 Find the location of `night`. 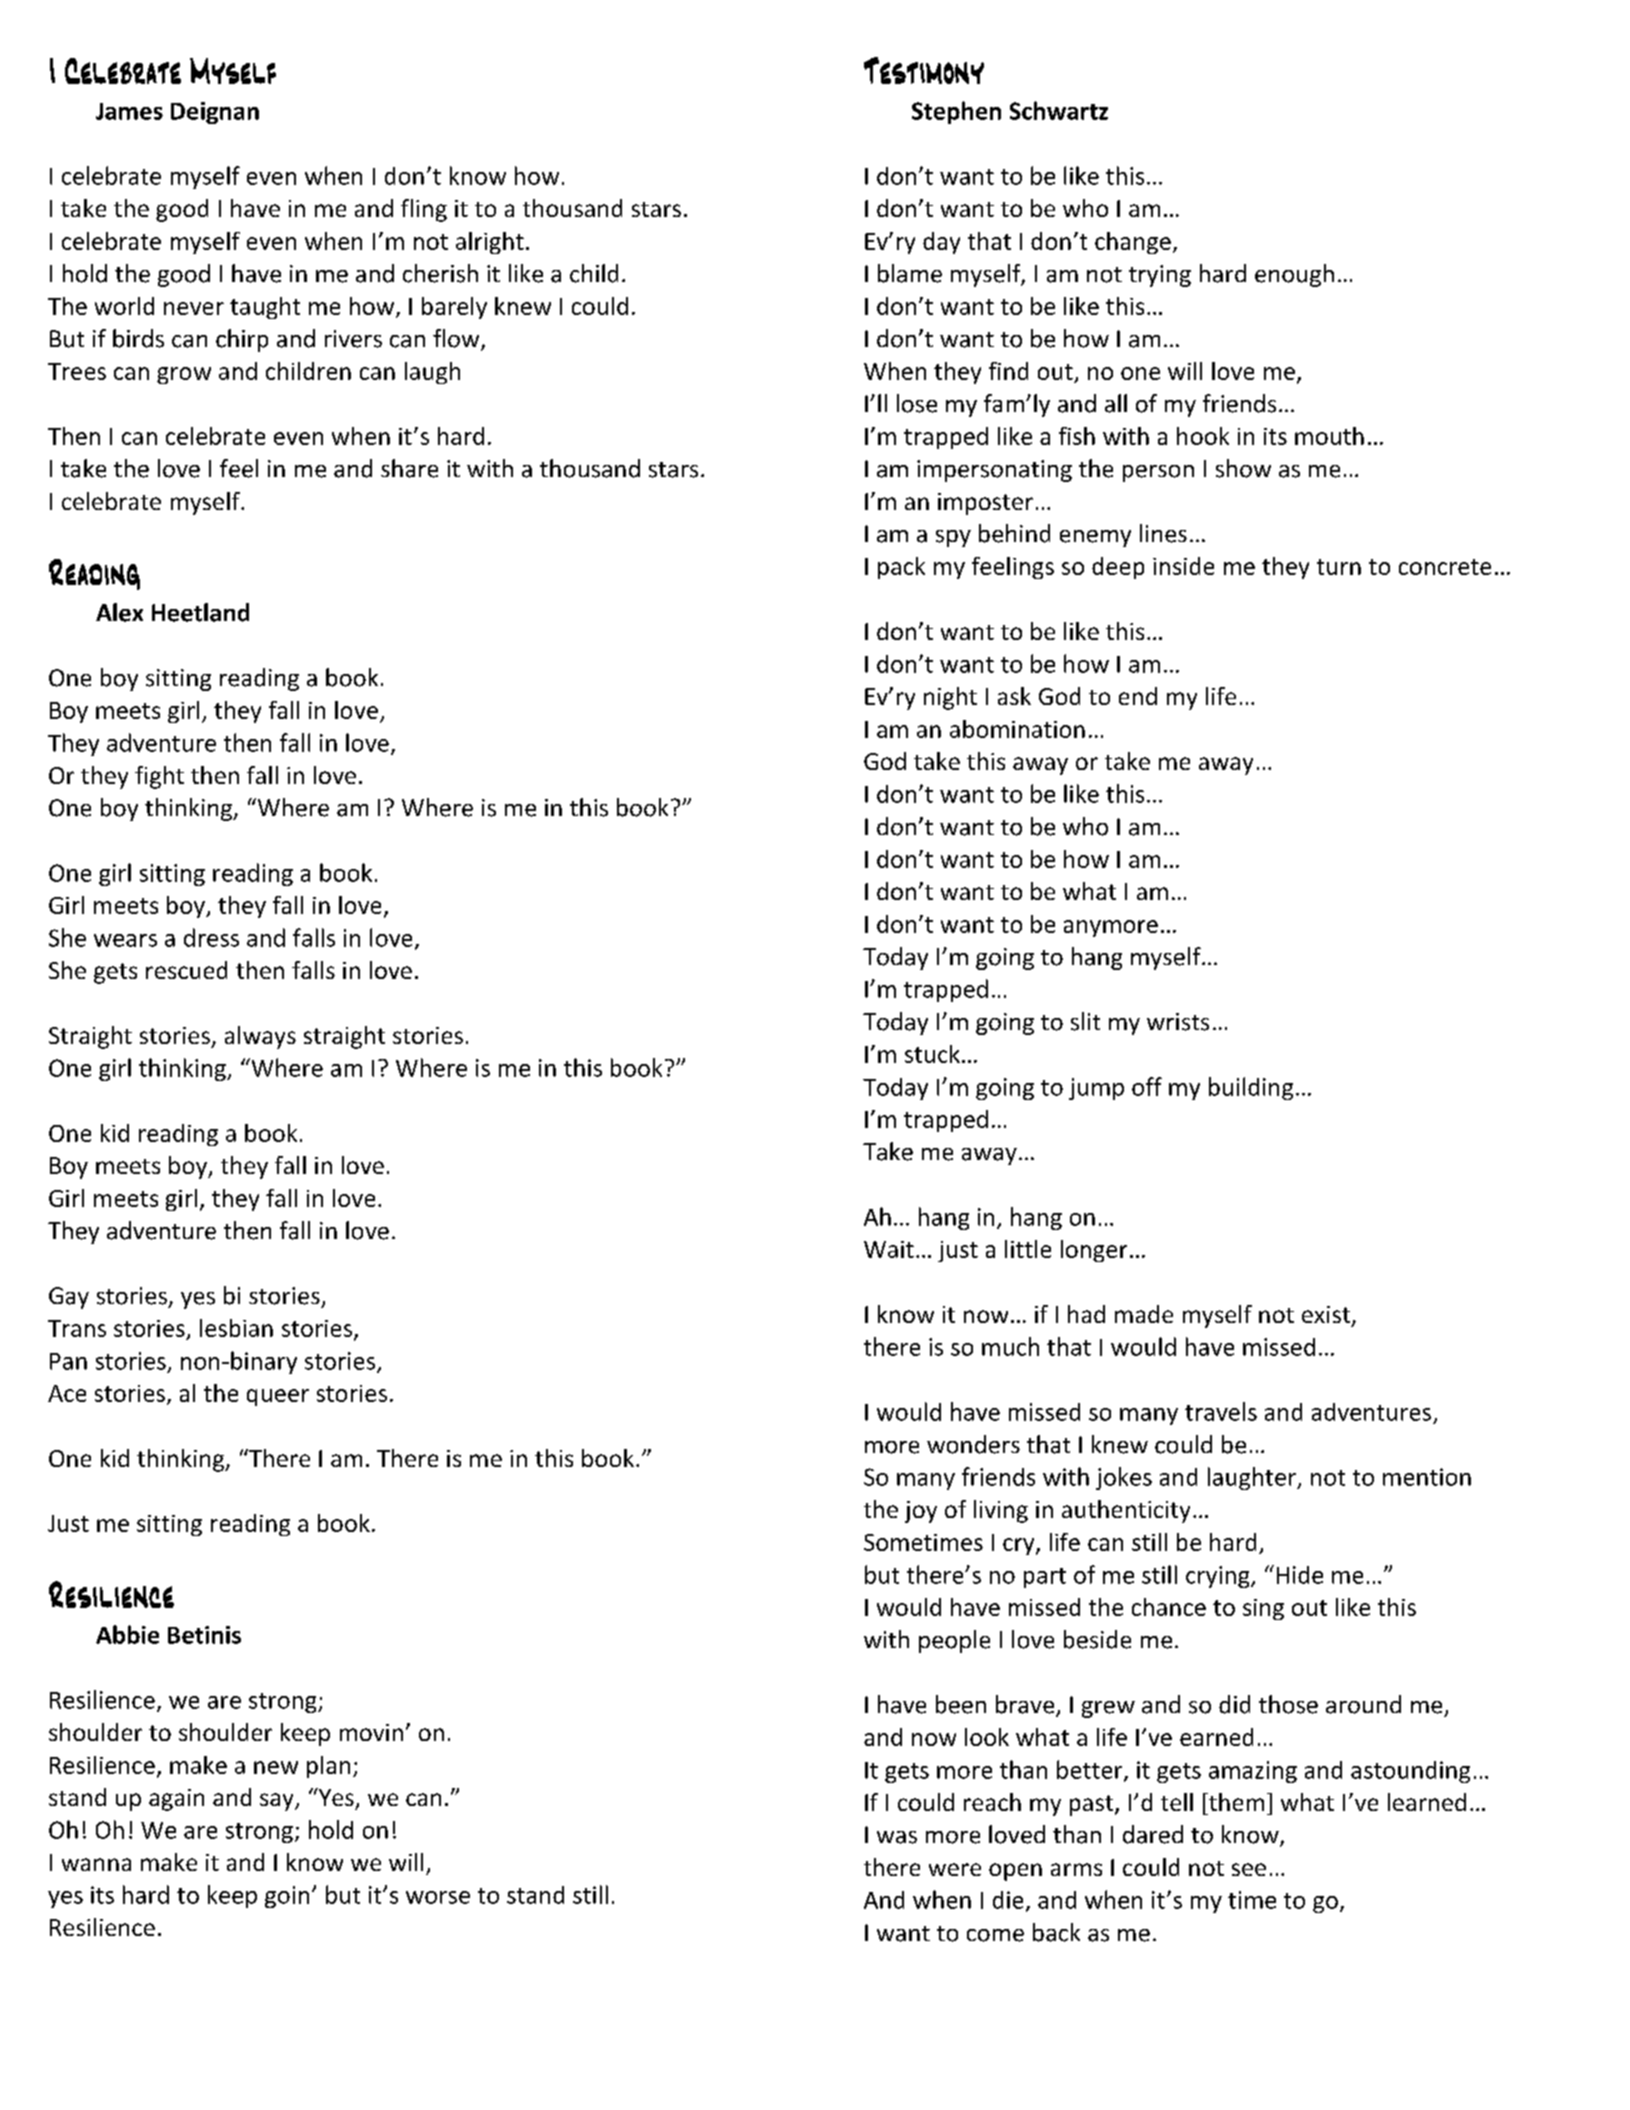

night is located at coordinates (950, 698).
